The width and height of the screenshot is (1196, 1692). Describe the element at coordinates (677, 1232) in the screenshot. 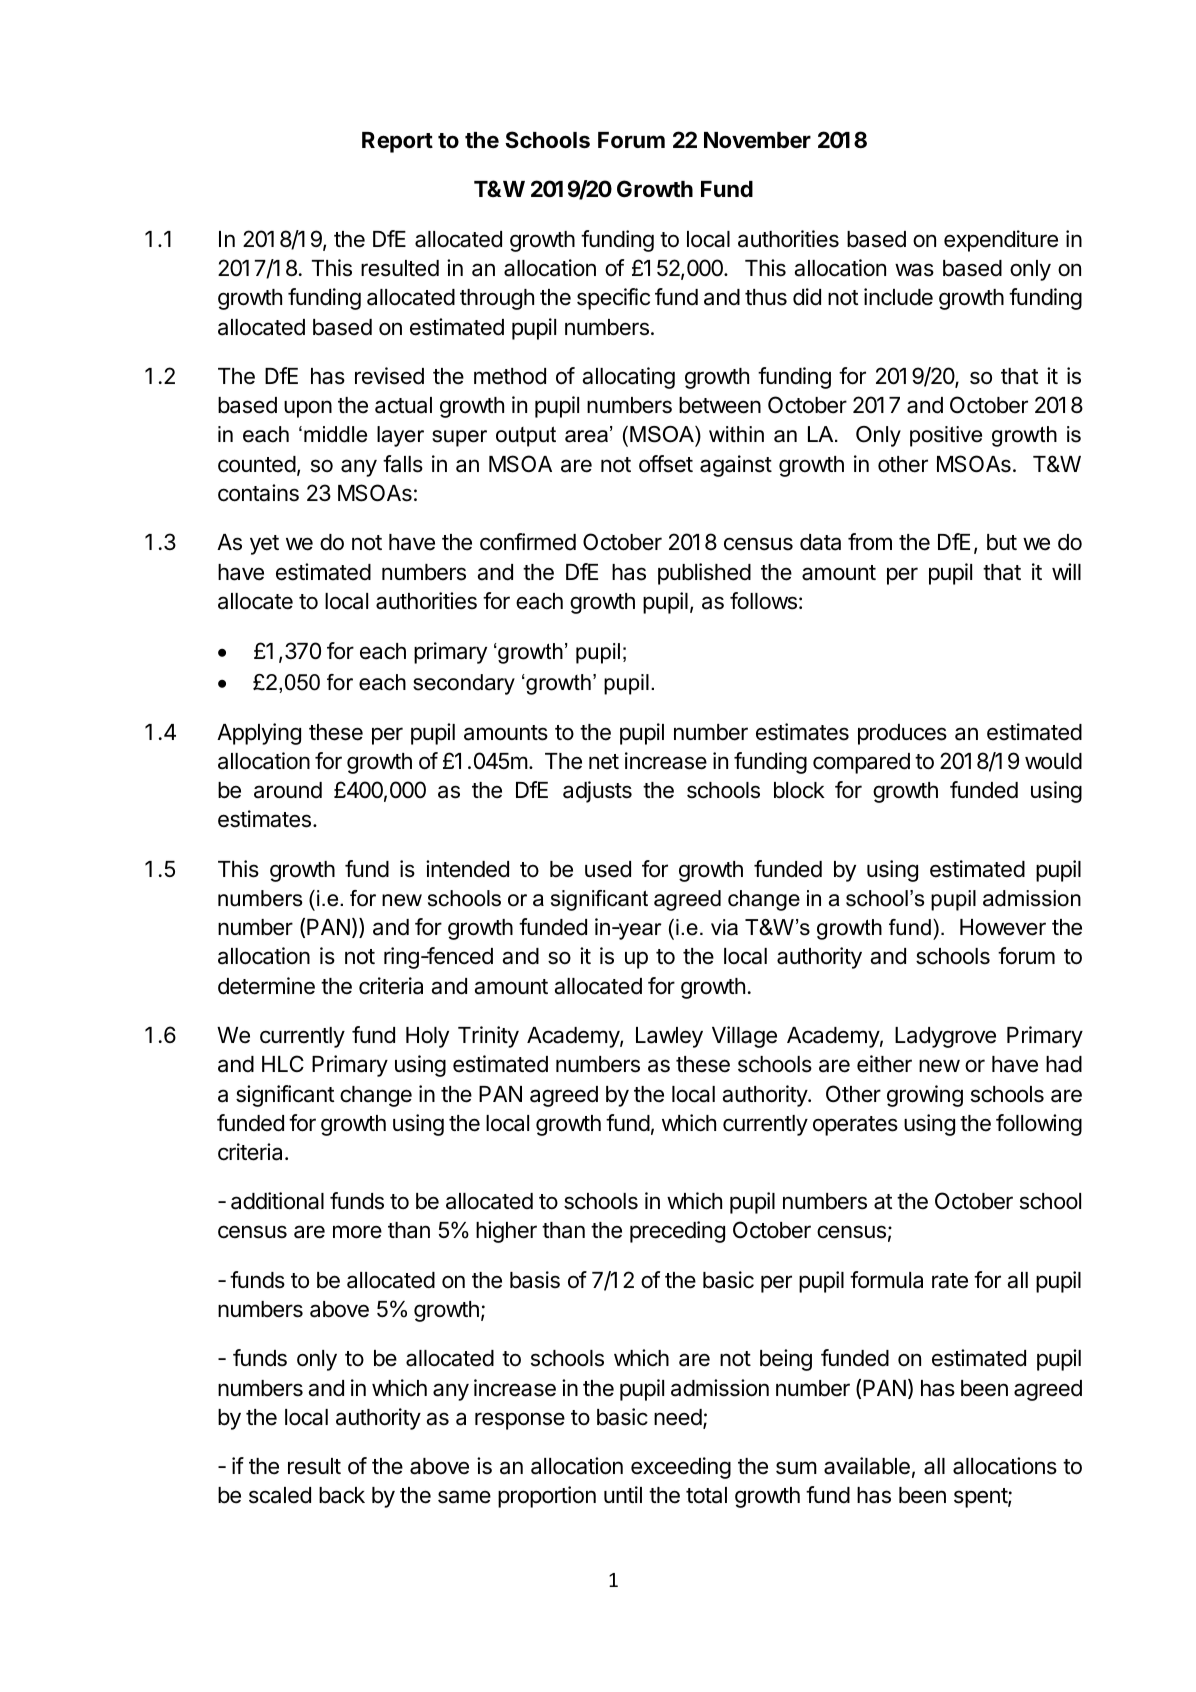

I see `preceding` at that location.
